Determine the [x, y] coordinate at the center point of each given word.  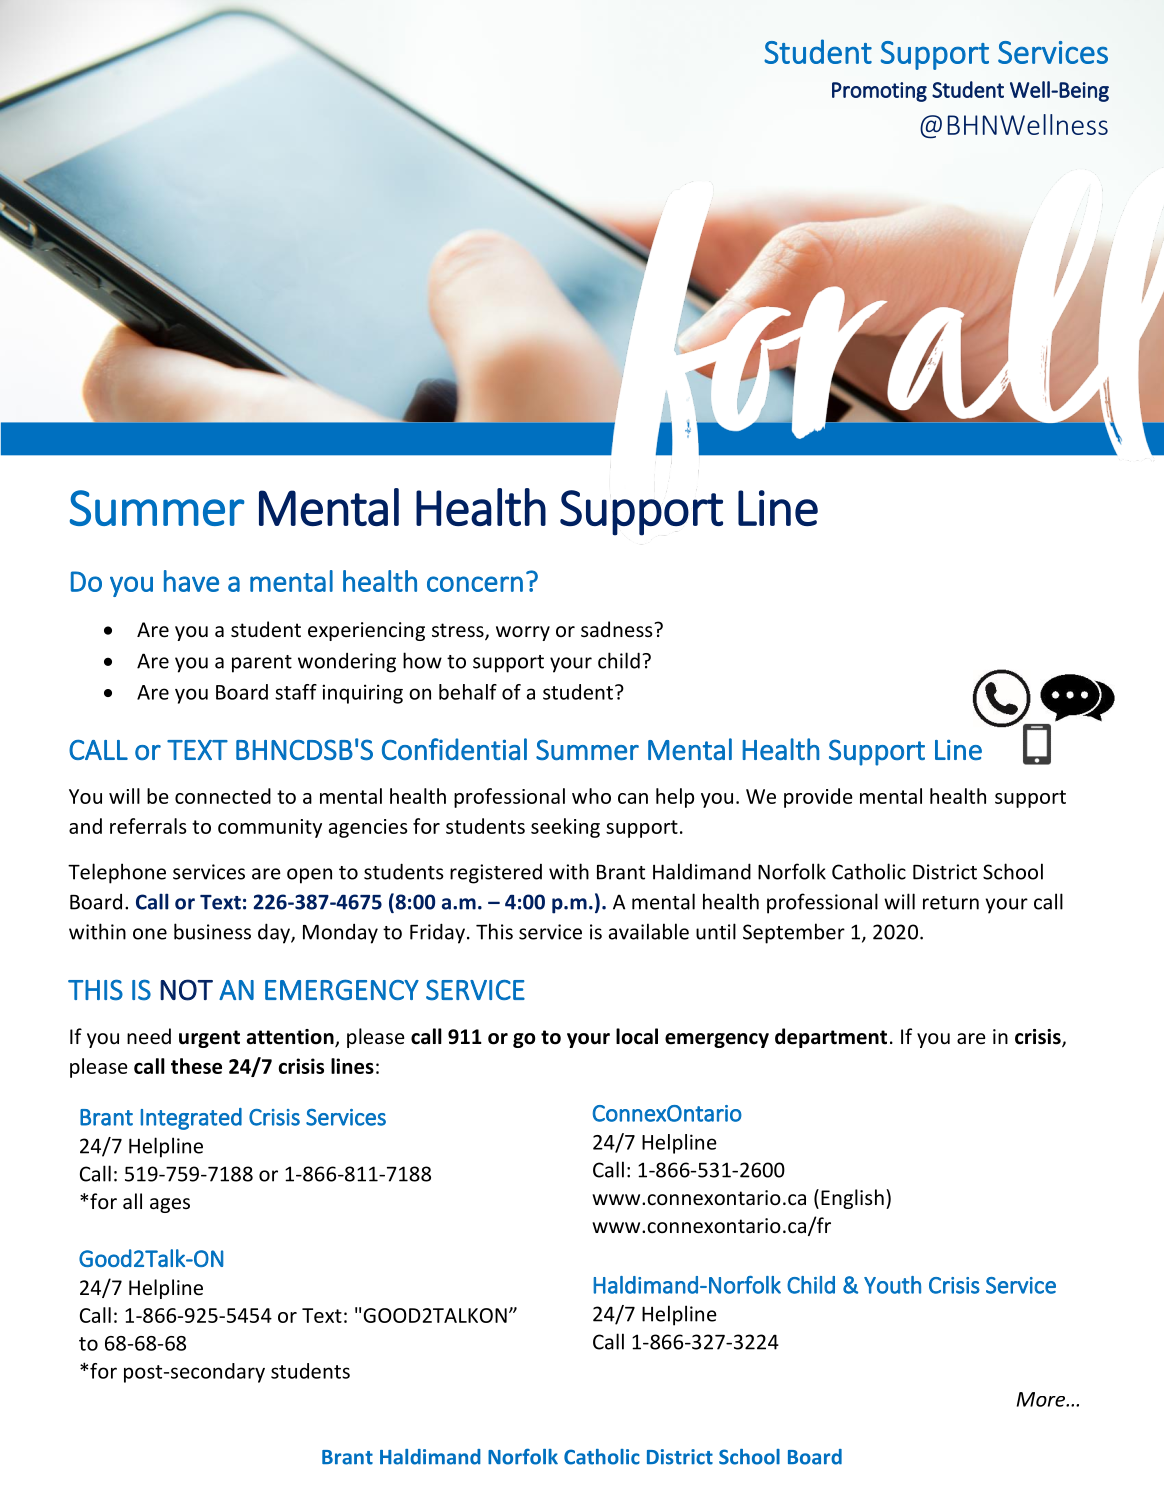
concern [475, 584]
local [637, 1036]
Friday [437, 933]
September [794, 933]
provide [818, 798]
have [191, 581]
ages [170, 1205]
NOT [186, 990]
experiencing [366, 631]
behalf [468, 692]
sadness [618, 629]
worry [523, 633]
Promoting [879, 92]
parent [262, 664]
